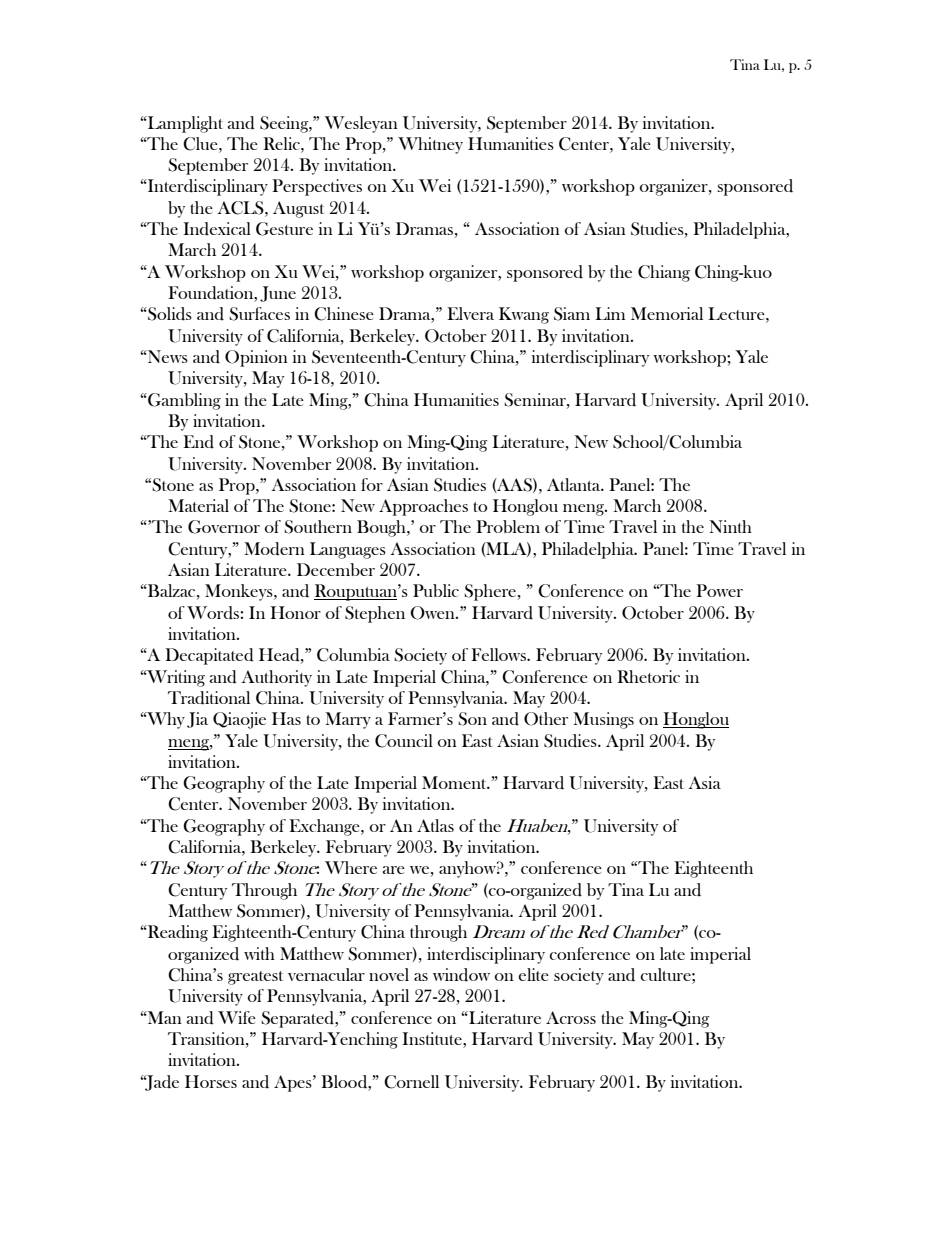 Image resolution: width=952 pixels, height=1233 pixels. I want to click on Whitney, so click(430, 145).
